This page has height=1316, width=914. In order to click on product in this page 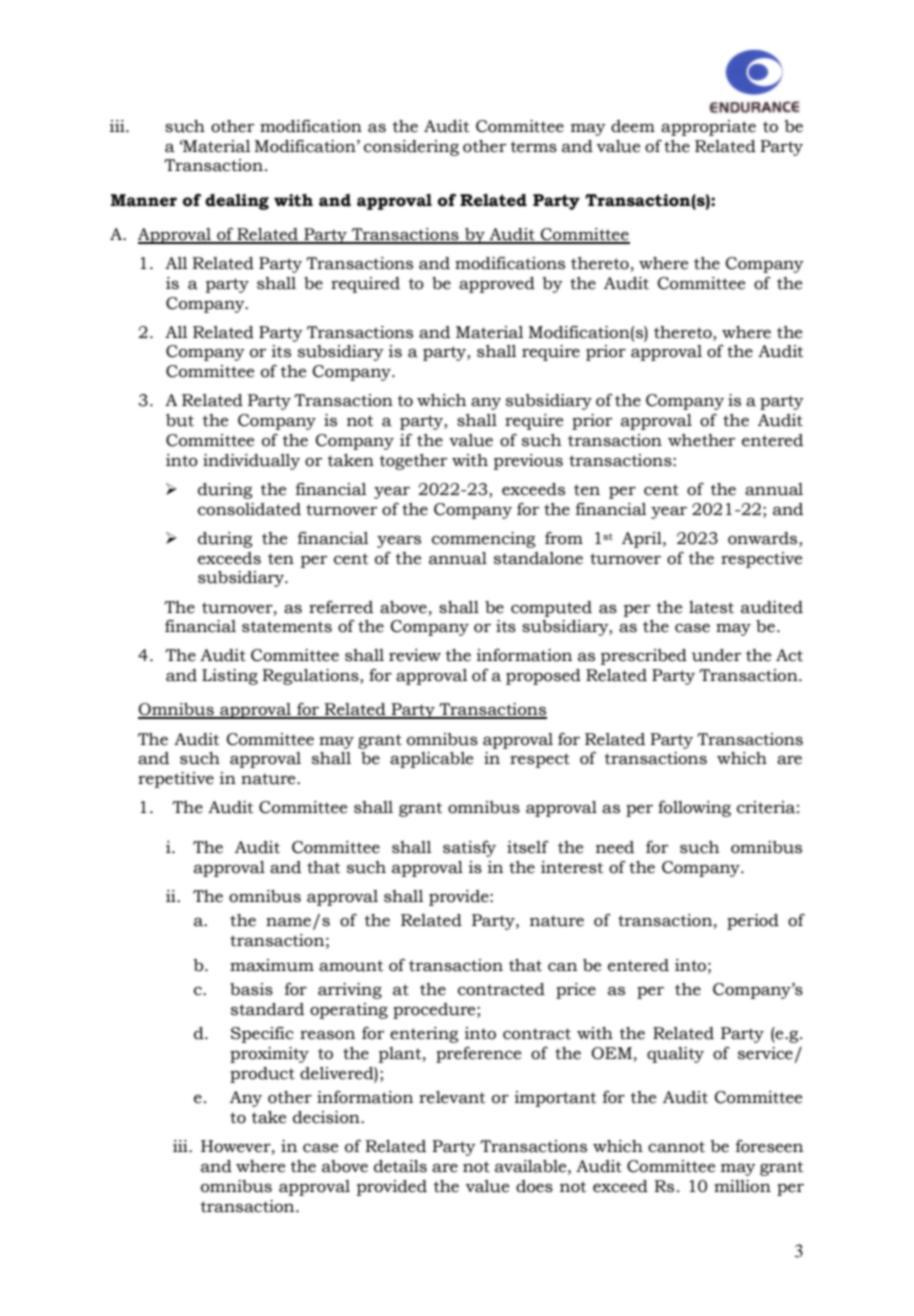, I will do `click(262, 1075)`.
